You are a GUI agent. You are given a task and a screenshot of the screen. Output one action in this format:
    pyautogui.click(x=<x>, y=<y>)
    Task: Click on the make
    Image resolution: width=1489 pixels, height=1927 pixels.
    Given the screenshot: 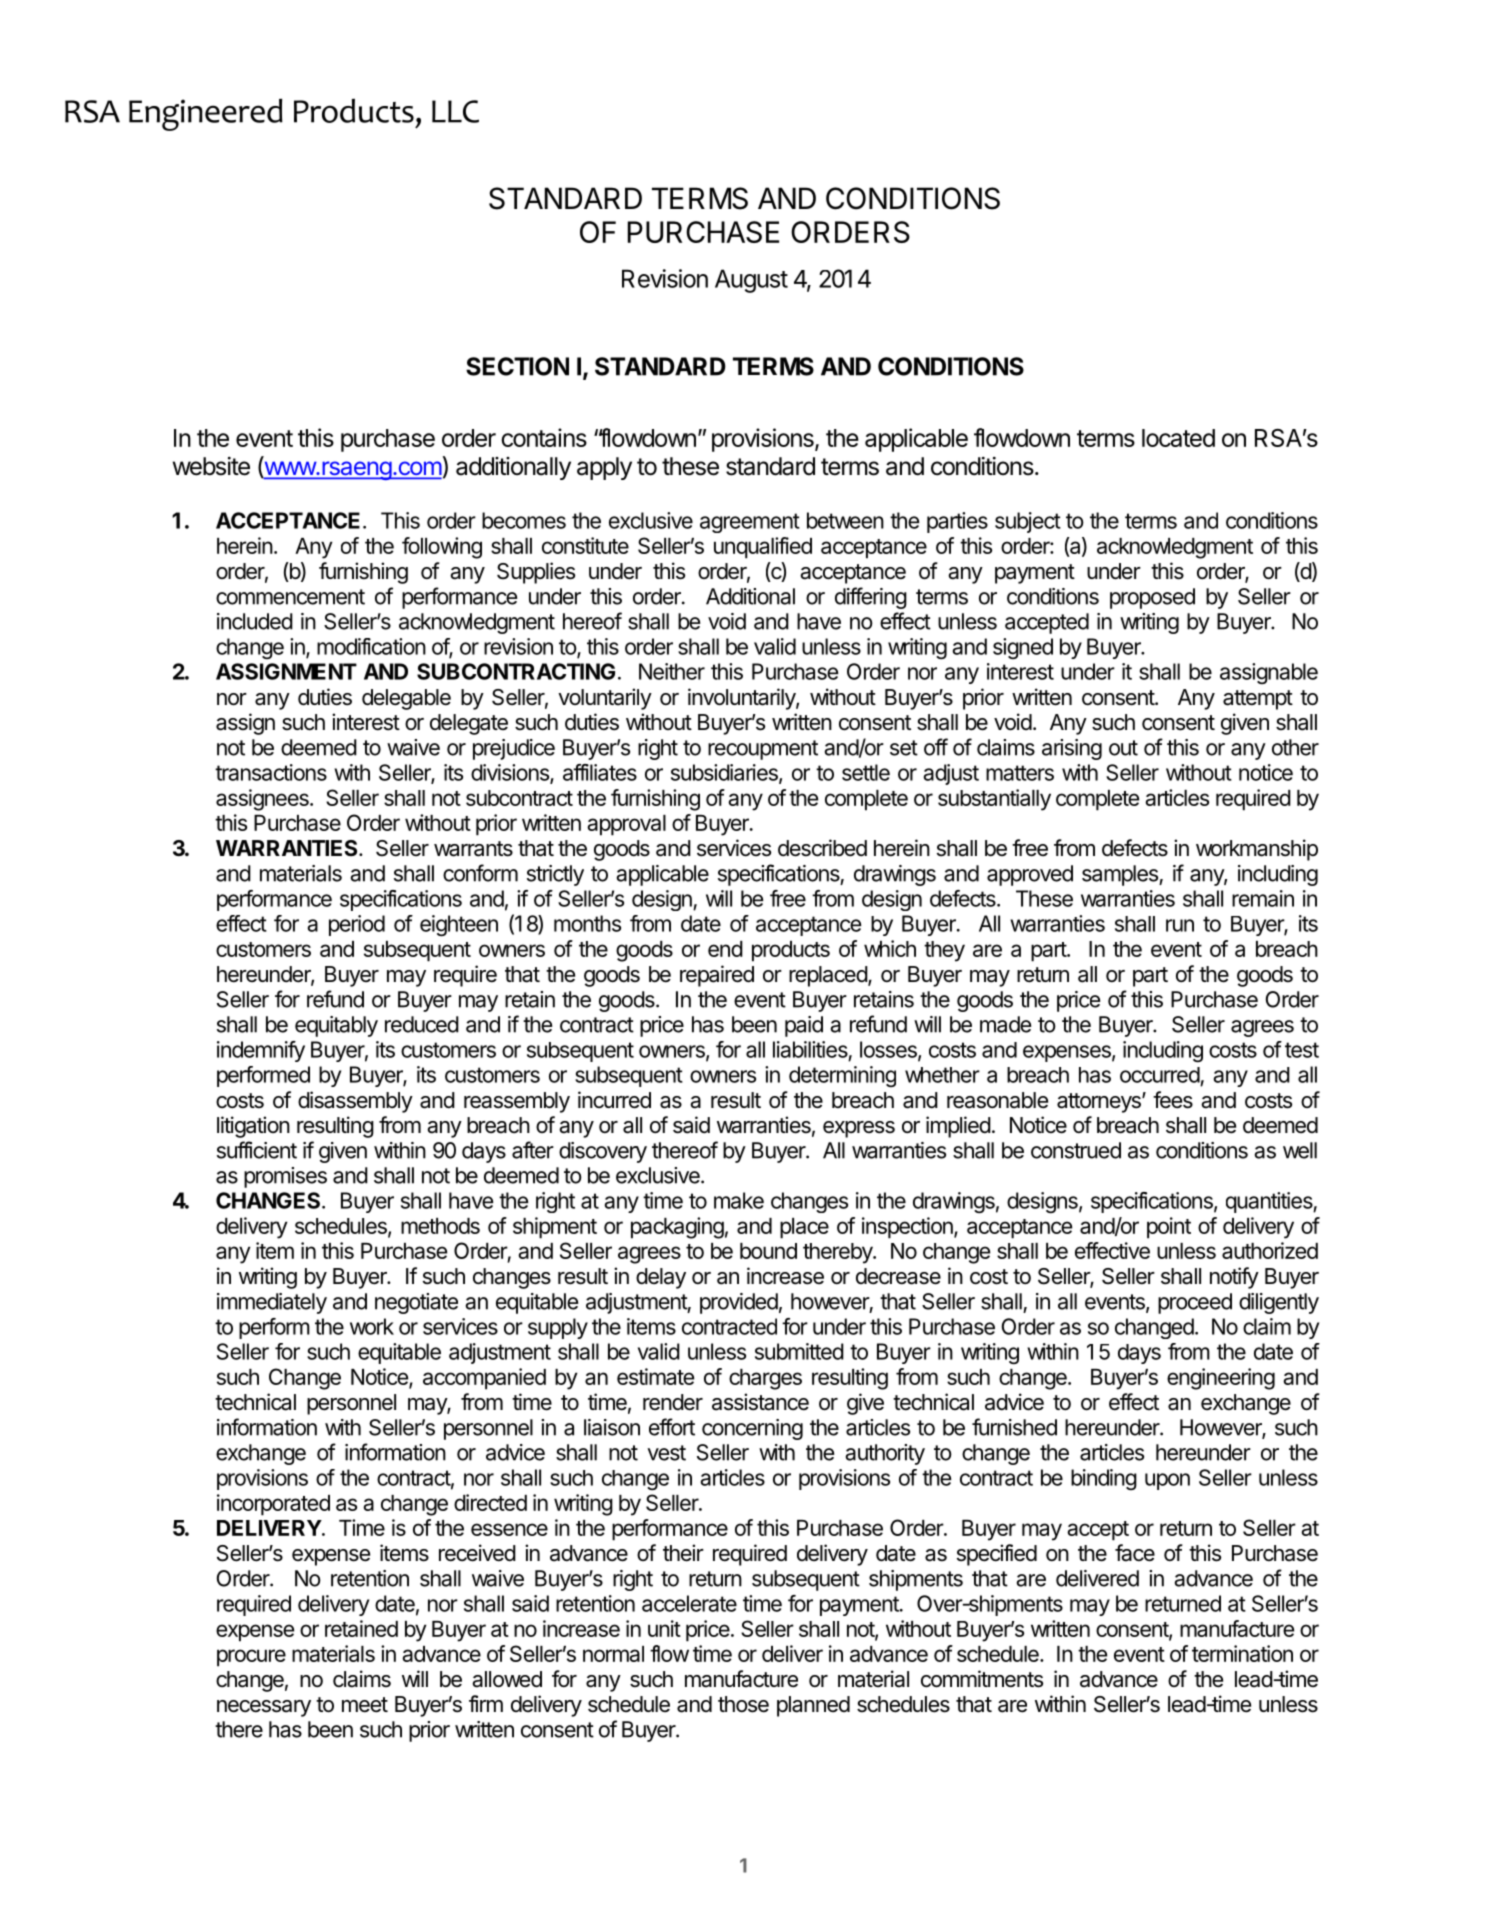 What is the action you would take?
    pyautogui.click(x=739, y=1200)
